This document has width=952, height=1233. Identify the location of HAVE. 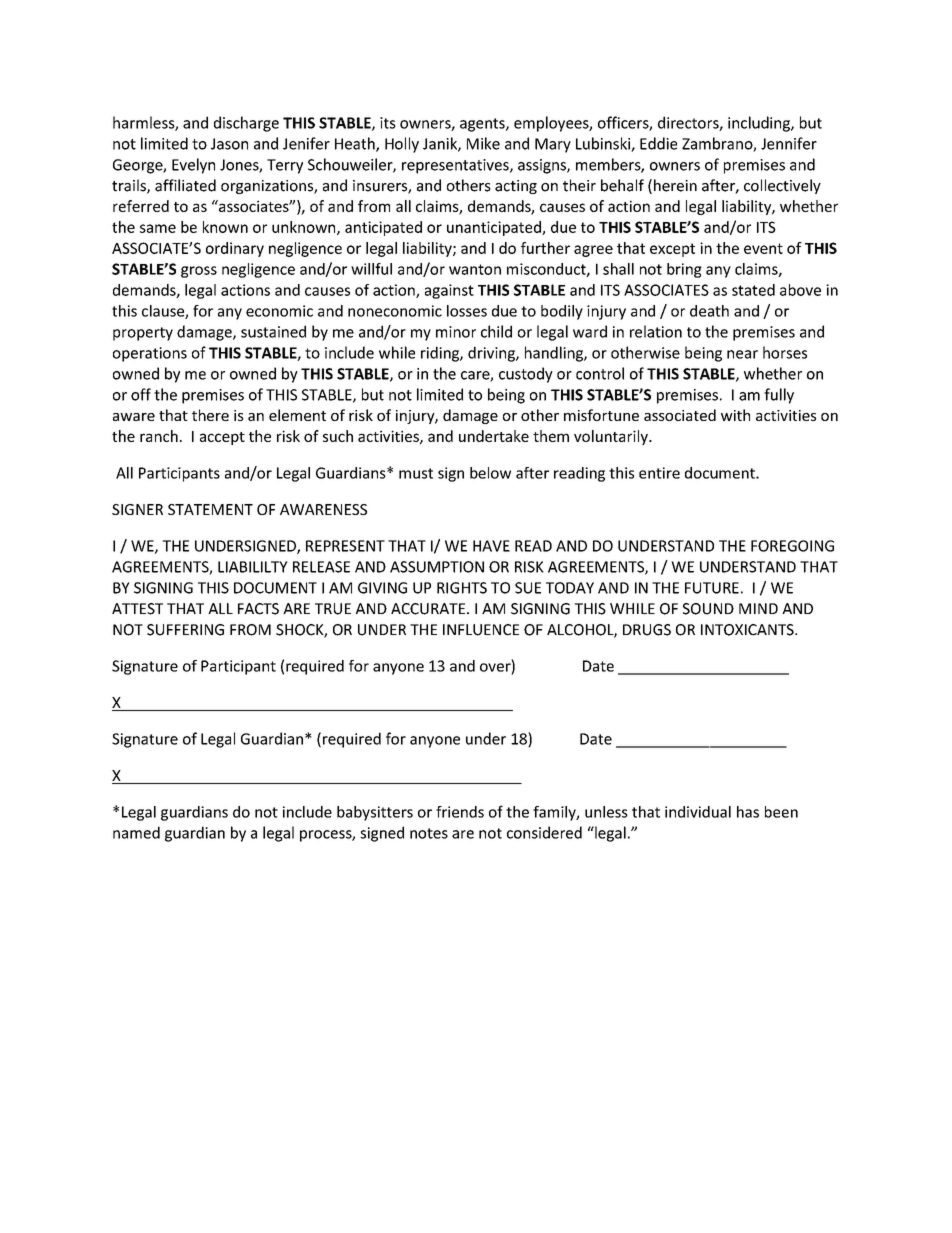
(491, 546).
